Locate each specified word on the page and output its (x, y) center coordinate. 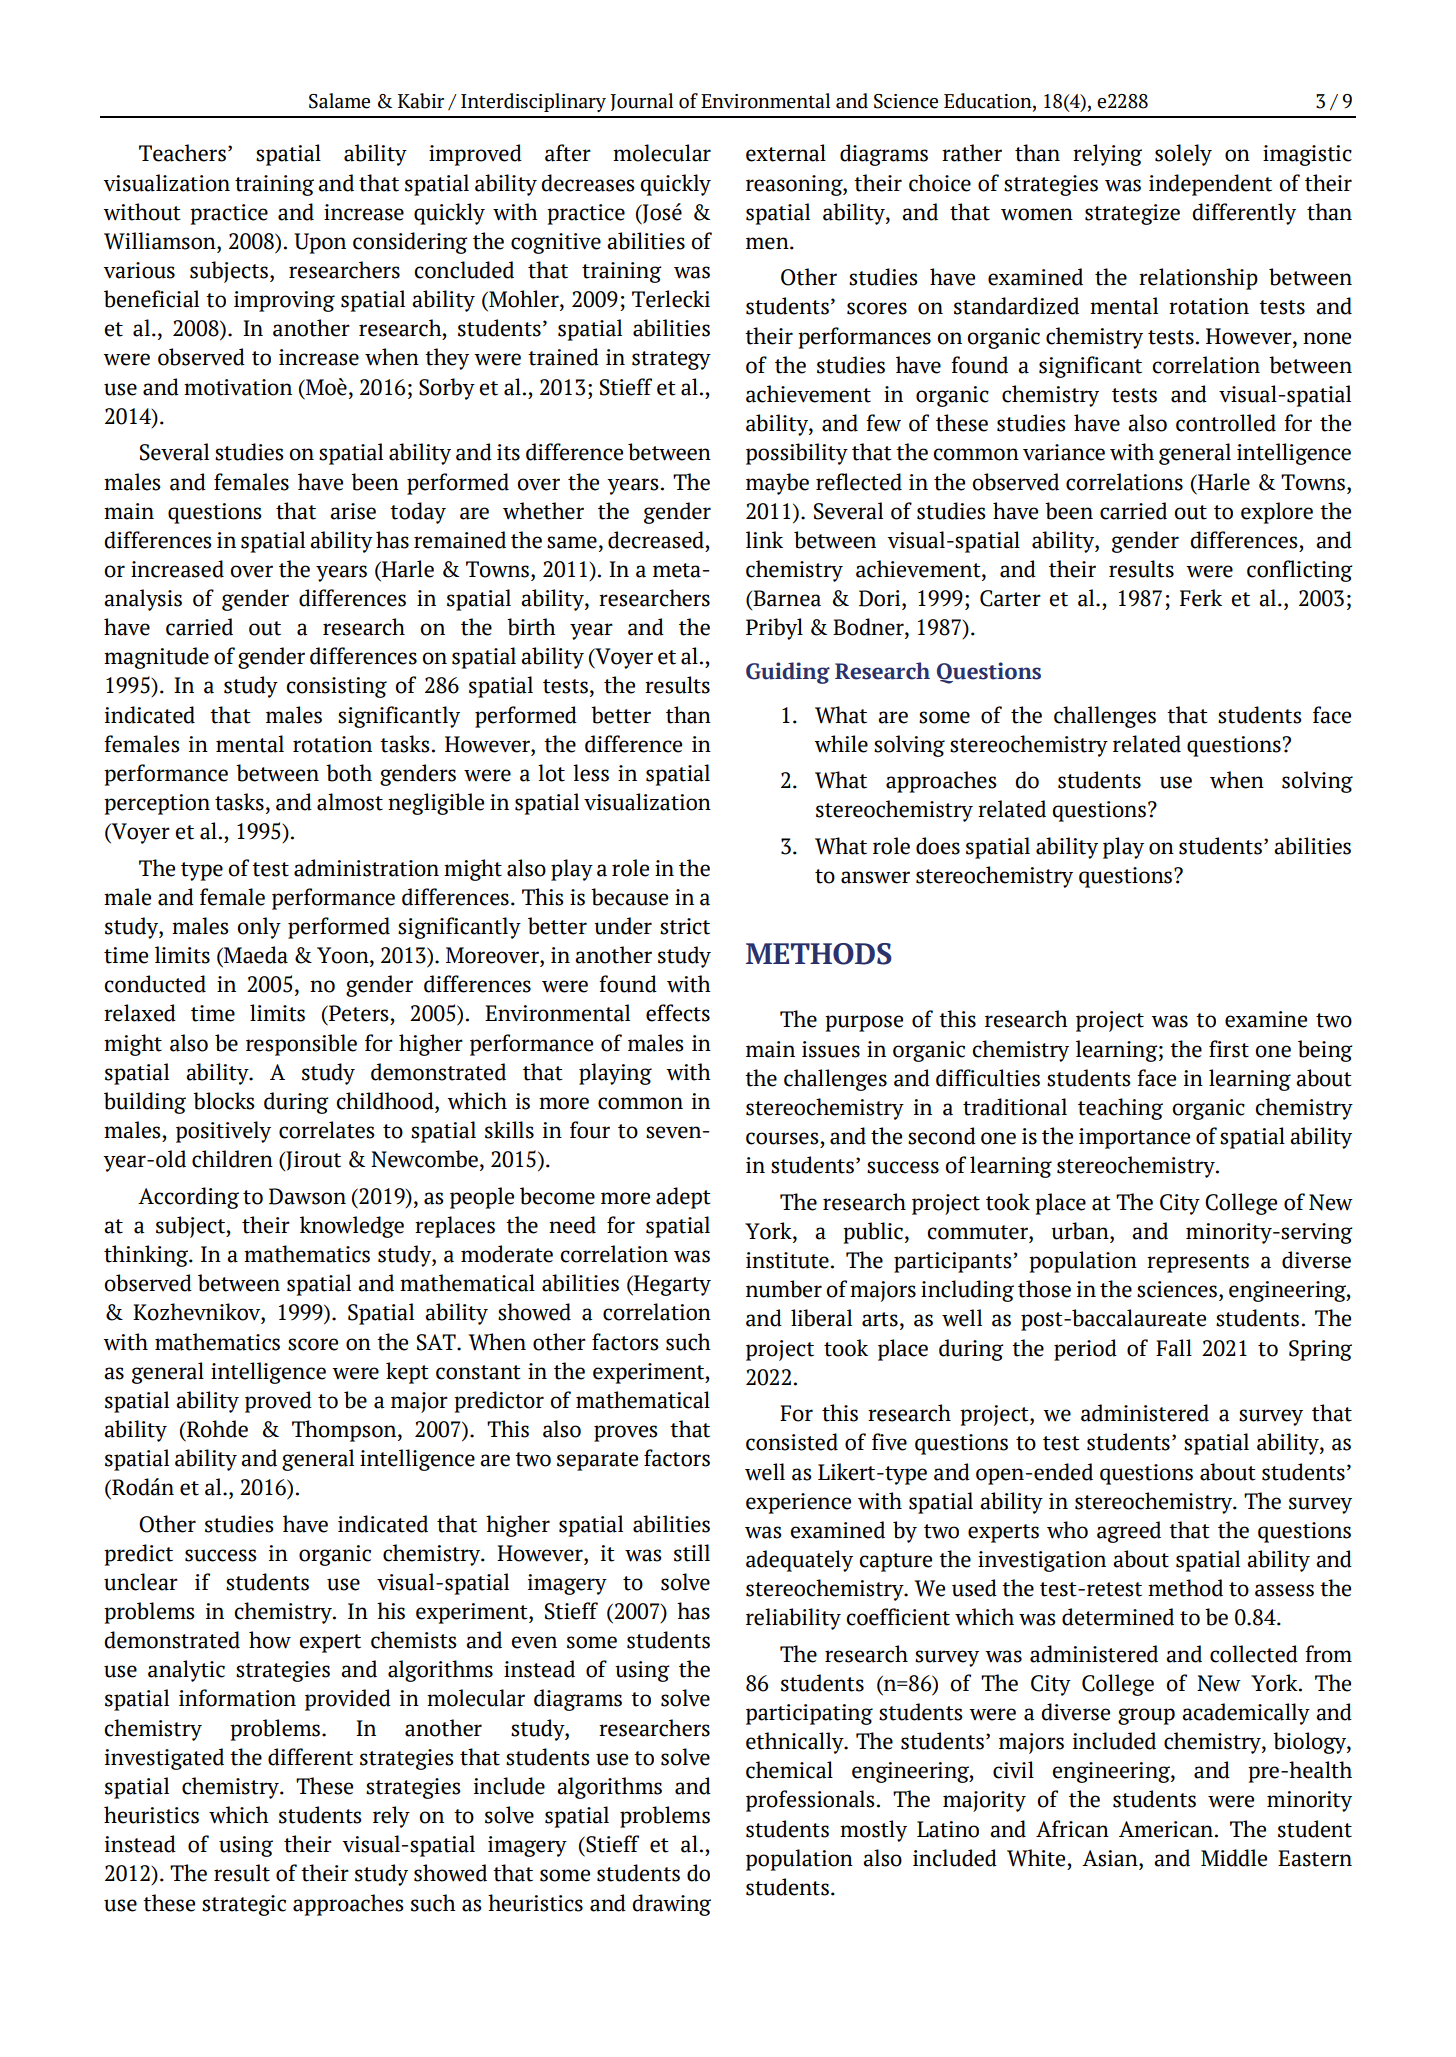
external (786, 153)
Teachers (182, 153)
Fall (1174, 1348)
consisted (792, 1442)
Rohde (216, 1429)
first (1229, 1049)
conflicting (1300, 571)
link (764, 539)
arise (353, 511)
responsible (301, 1045)
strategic (244, 1905)
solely (1183, 155)
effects (678, 1013)
